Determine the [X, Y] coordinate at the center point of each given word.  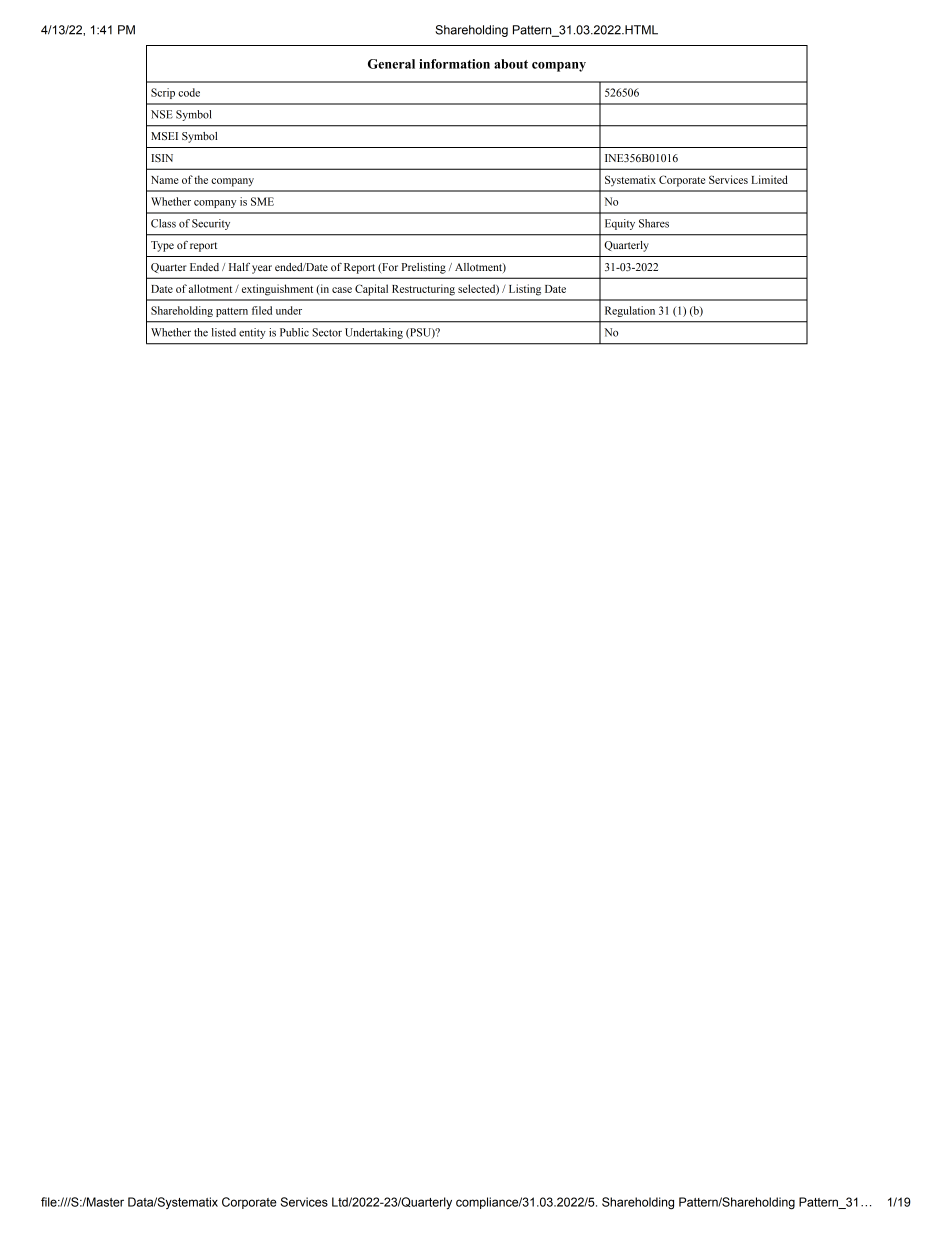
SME [262, 201]
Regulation [630, 311]
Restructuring [423, 290]
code [189, 92]
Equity [620, 224]
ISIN [162, 158]
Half [239, 267]
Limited [769, 179]
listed [224, 332]
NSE [162, 114]
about [511, 64]
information [454, 64]
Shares [654, 223]
